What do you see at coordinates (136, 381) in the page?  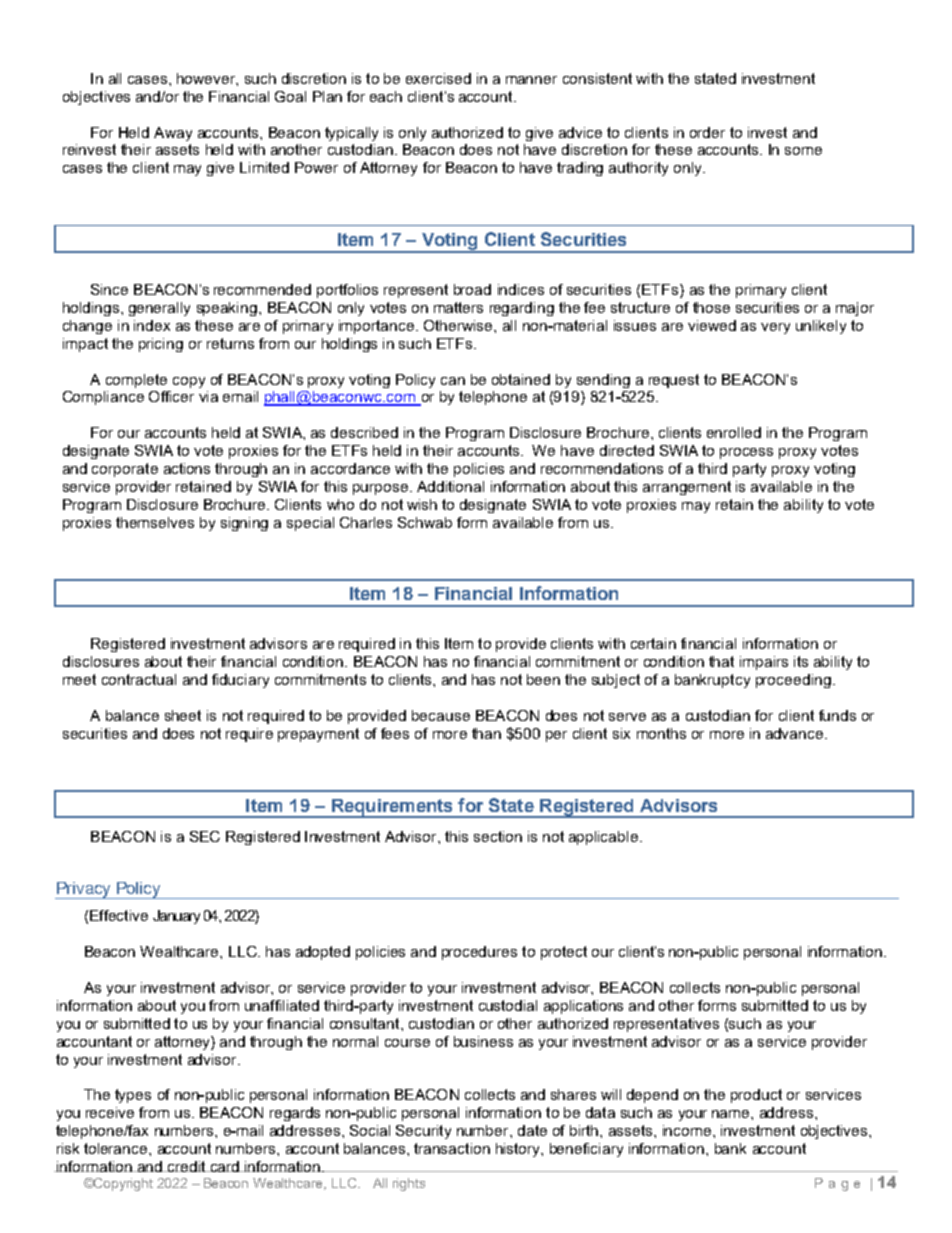 I see `complete` at bounding box center [136, 381].
